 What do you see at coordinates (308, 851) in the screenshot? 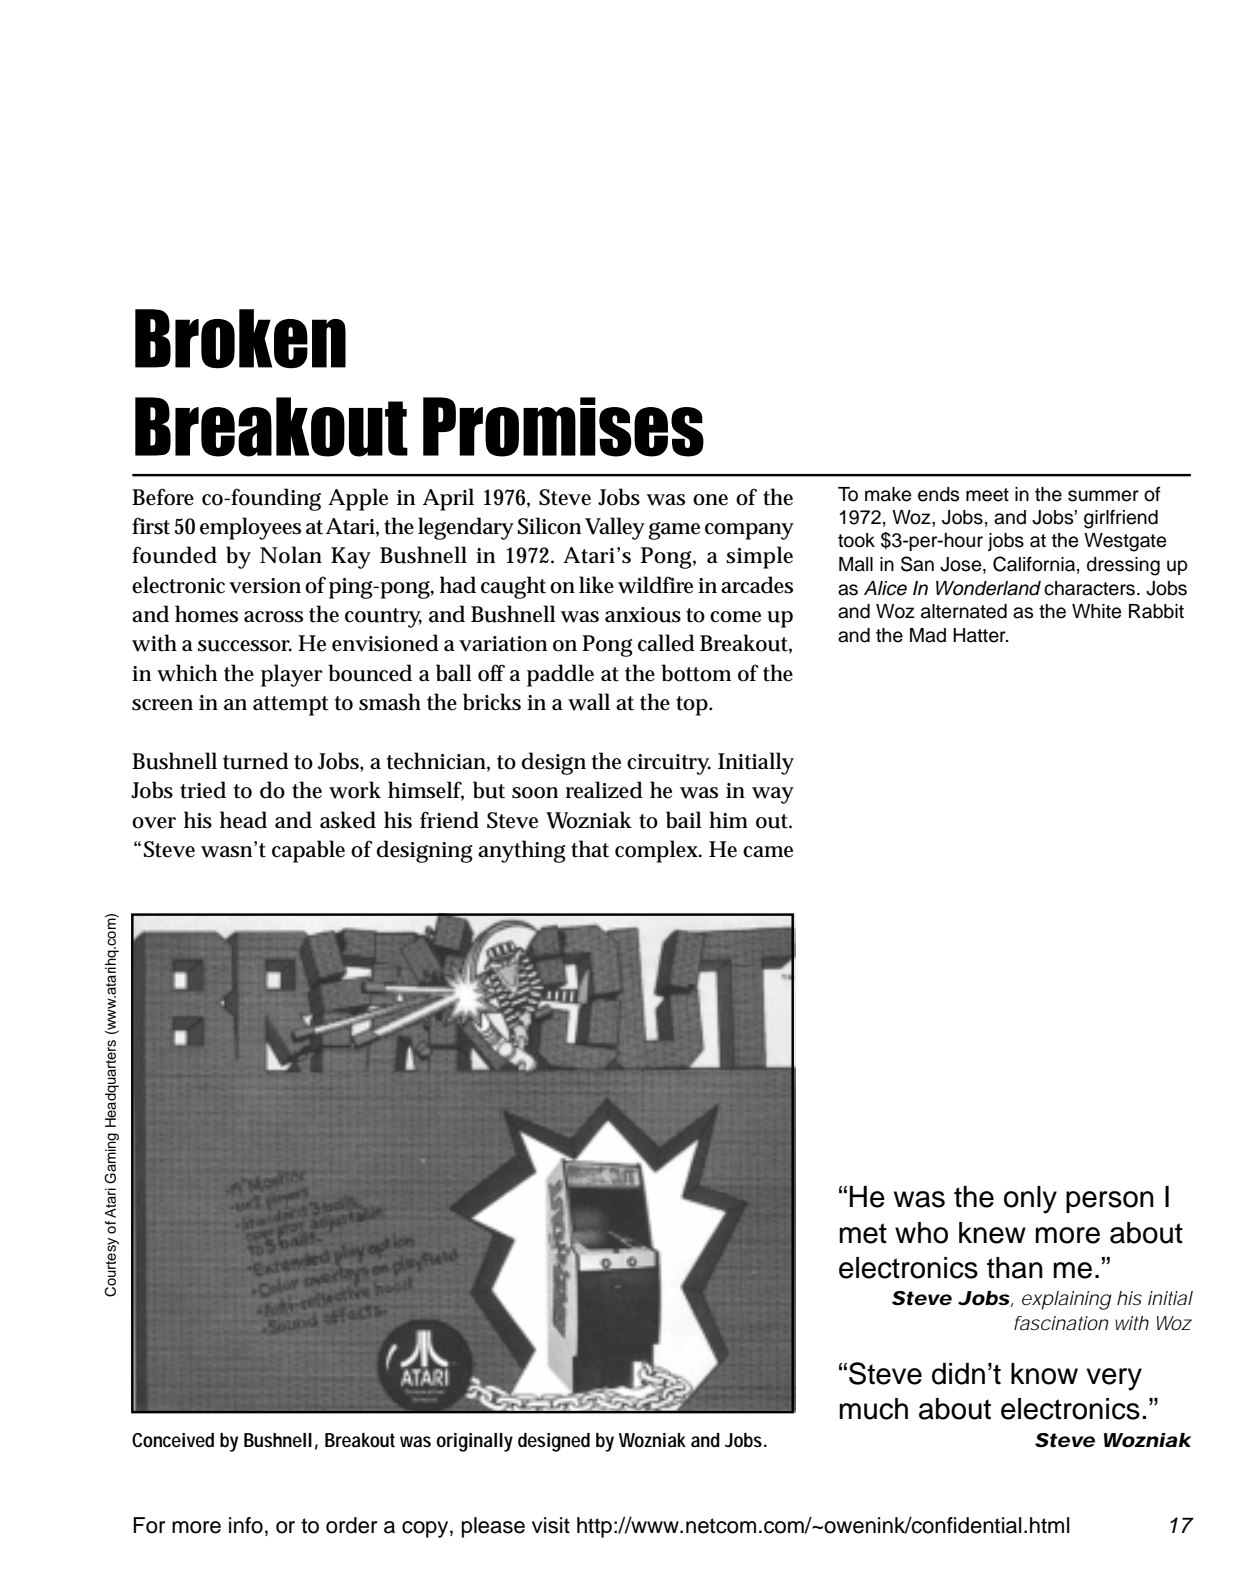
I see `capable` at bounding box center [308, 851].
